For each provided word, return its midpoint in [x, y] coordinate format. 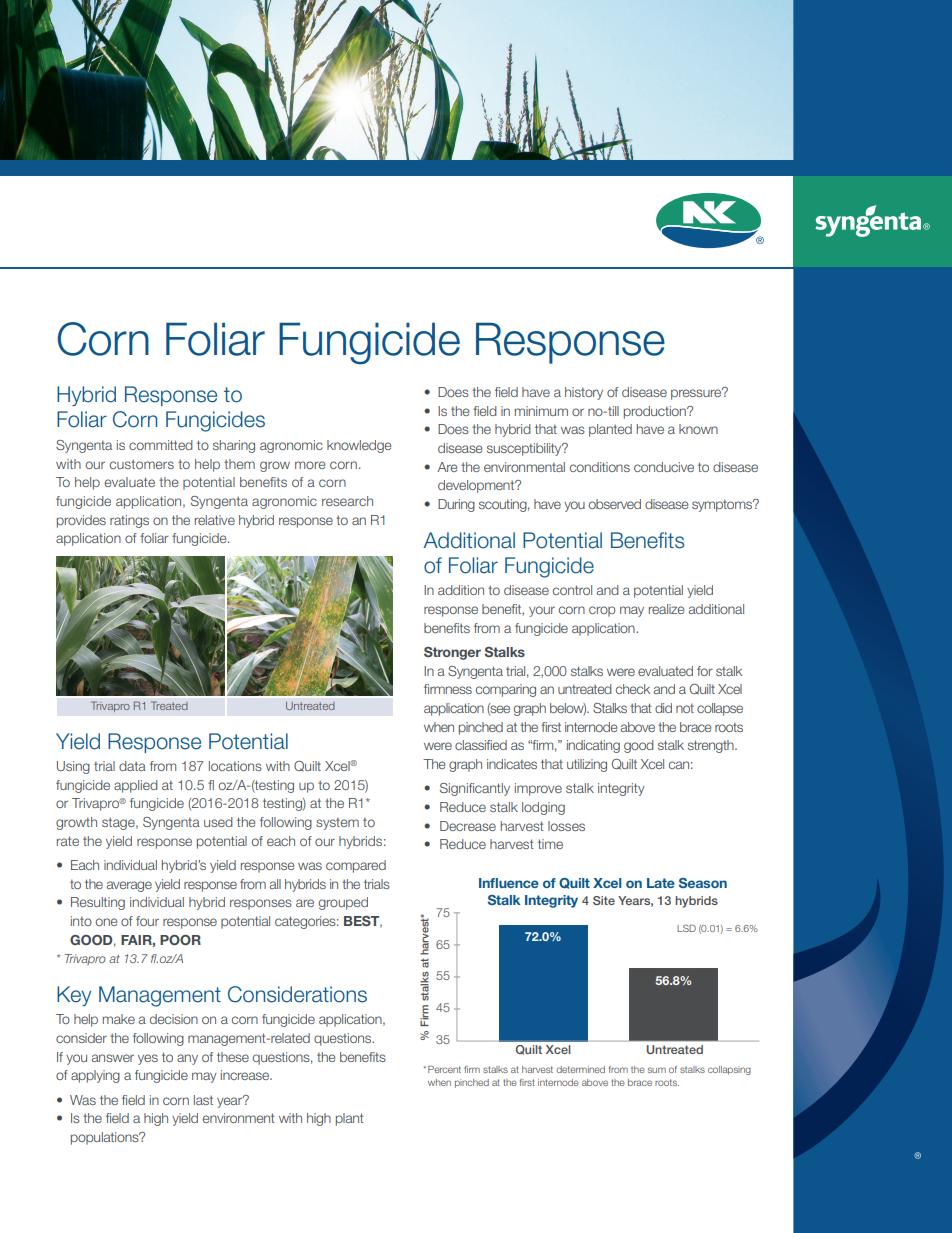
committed [161, 445]
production [656, 412]
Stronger [452, 653]
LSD [686, 928]
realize [666, 609]
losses [566, 826]
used [218, 822]
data [132, 766]
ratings [129, 521]
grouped [343, 903]
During [456, 505]
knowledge [359, 446]
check [633, 689]
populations [106, 1138]
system [337, 823]
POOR [180, 940]
